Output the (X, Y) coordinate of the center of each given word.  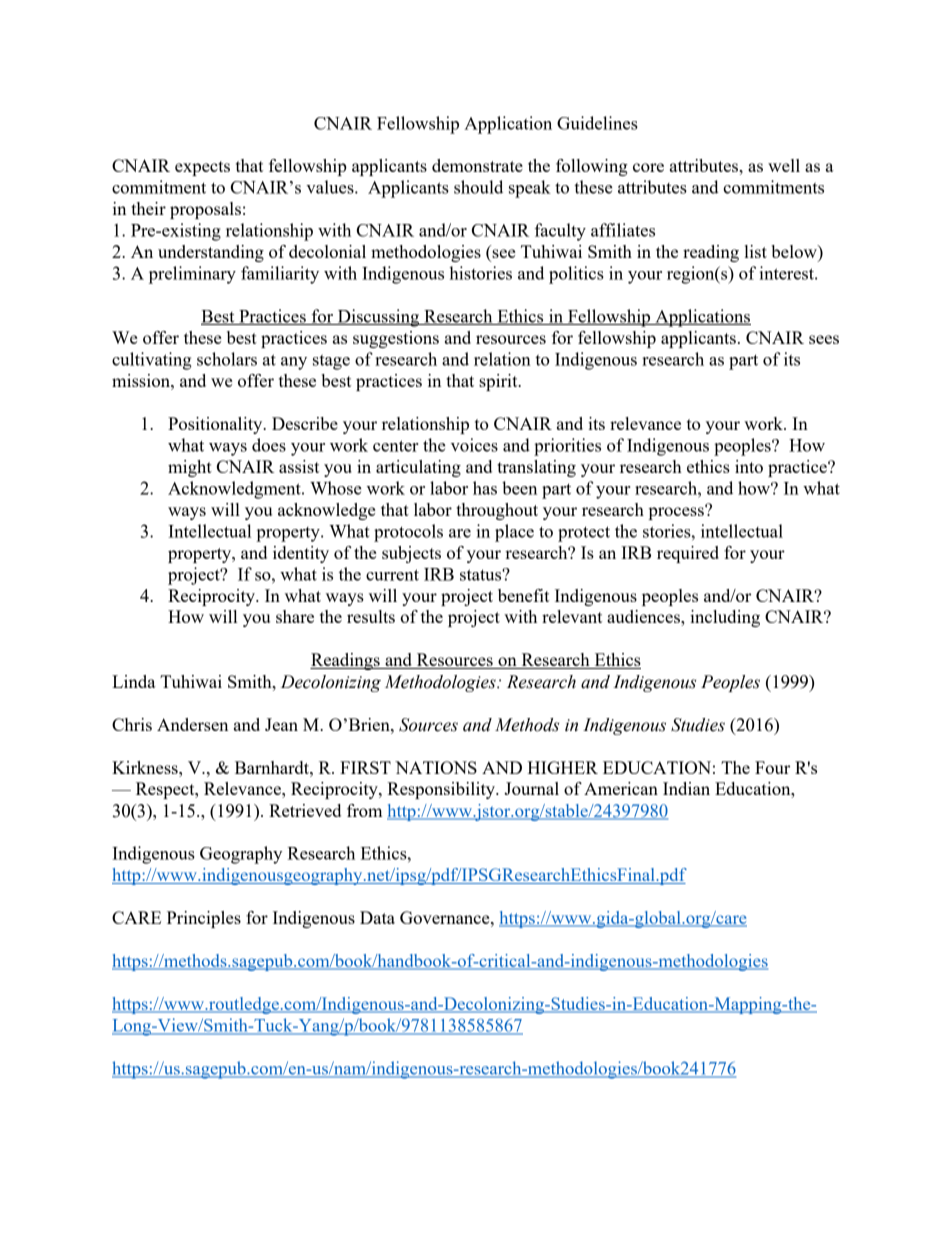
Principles (204, 919)
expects (202, 168)
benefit (523, 595)
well (784, 165)
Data (377, 917)
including (725, 618)
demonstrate (477, 165)
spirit (499, 382)
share (295, 616)
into (749, 466)
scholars (227, 359)
